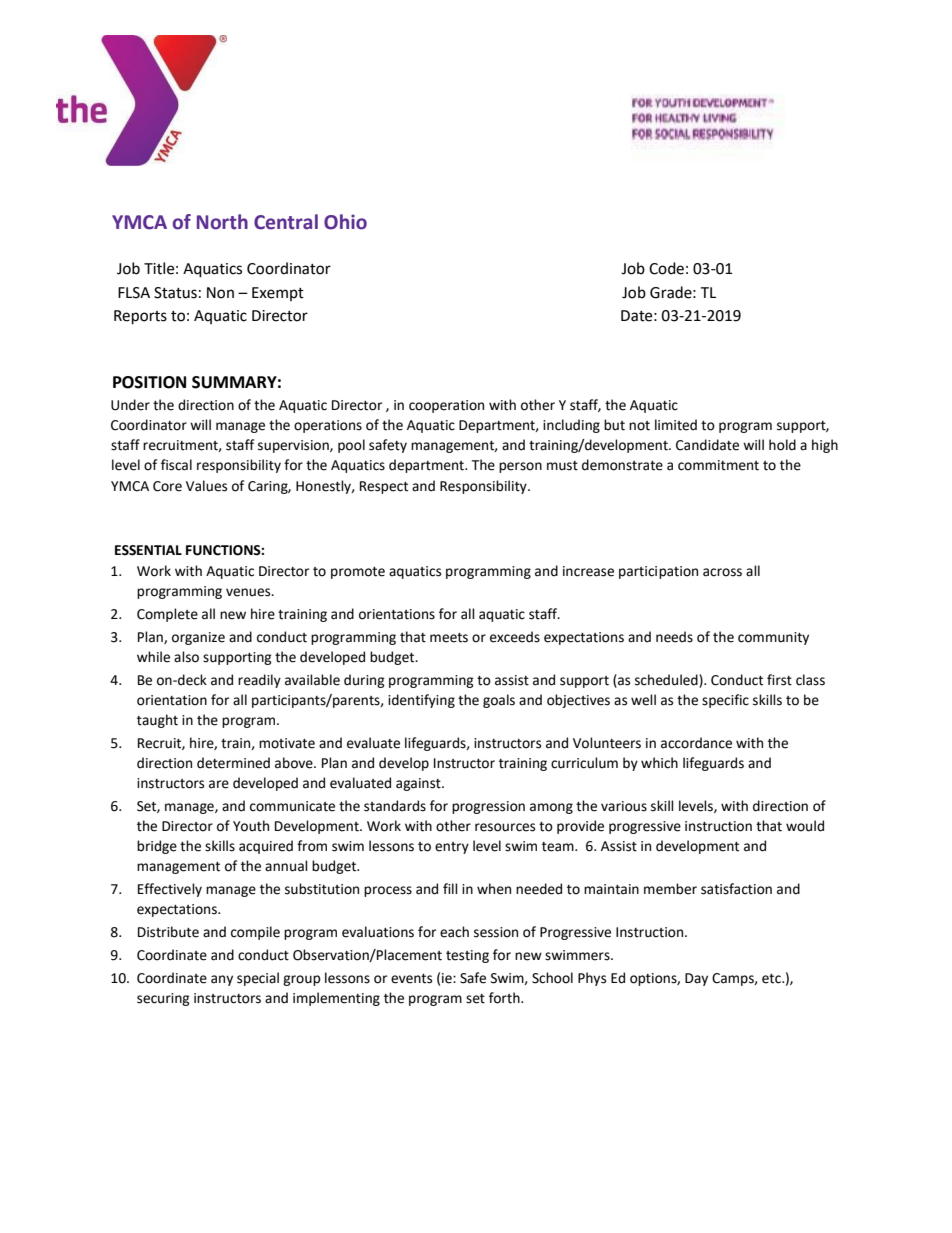 The image size is (952, 1233). What do you see at coordinates (446, 406) in the page?
I see `cooperation` at bounding box center [446, 406].
